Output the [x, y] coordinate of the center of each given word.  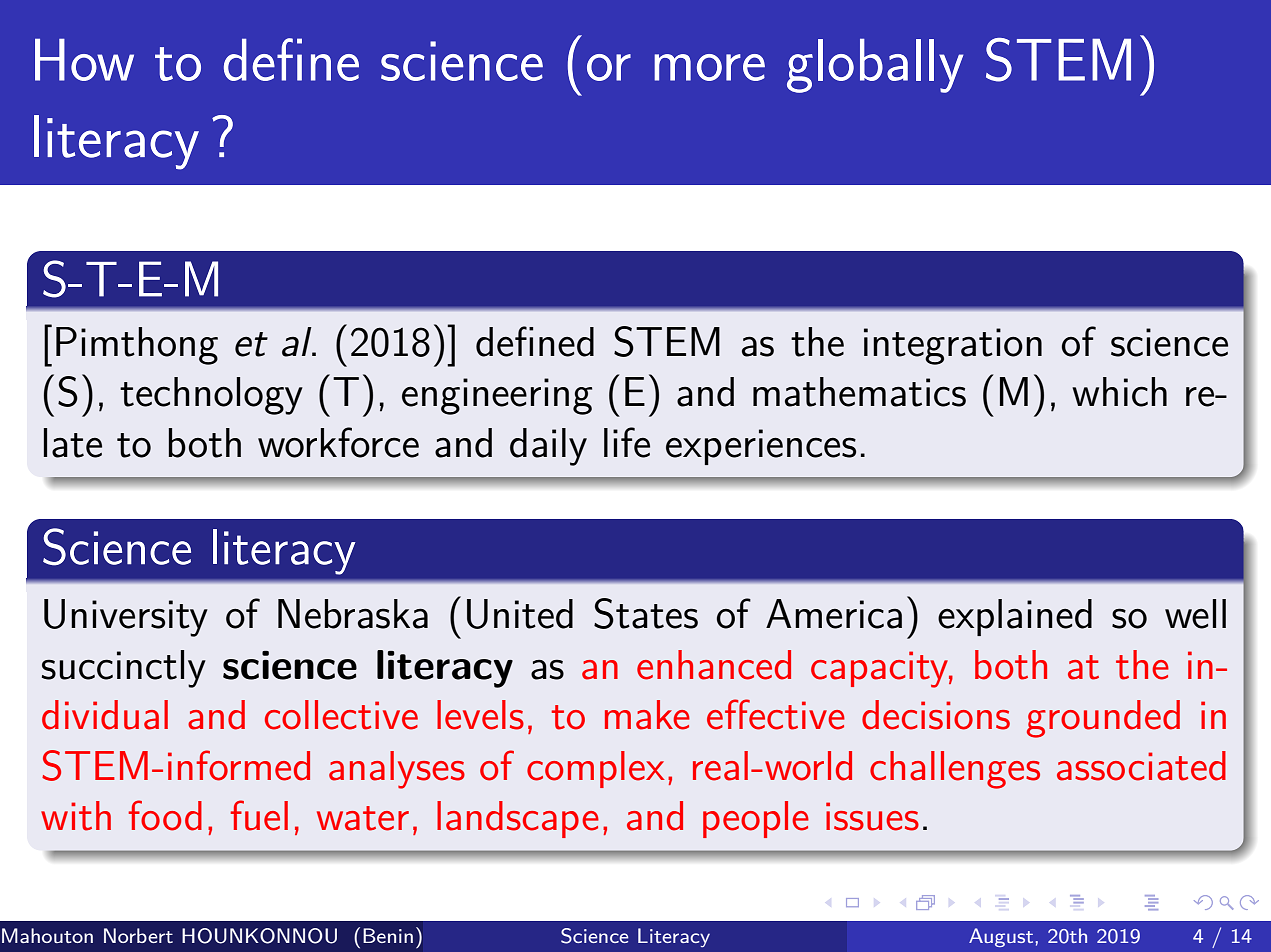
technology [211, 396]
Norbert [138, 935]
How [84, 59]
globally [875, 65]
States [646, 613]
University [126, 618]
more [709, 67]
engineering [497, 396]
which [1119, 392]
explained [1015, 617]
